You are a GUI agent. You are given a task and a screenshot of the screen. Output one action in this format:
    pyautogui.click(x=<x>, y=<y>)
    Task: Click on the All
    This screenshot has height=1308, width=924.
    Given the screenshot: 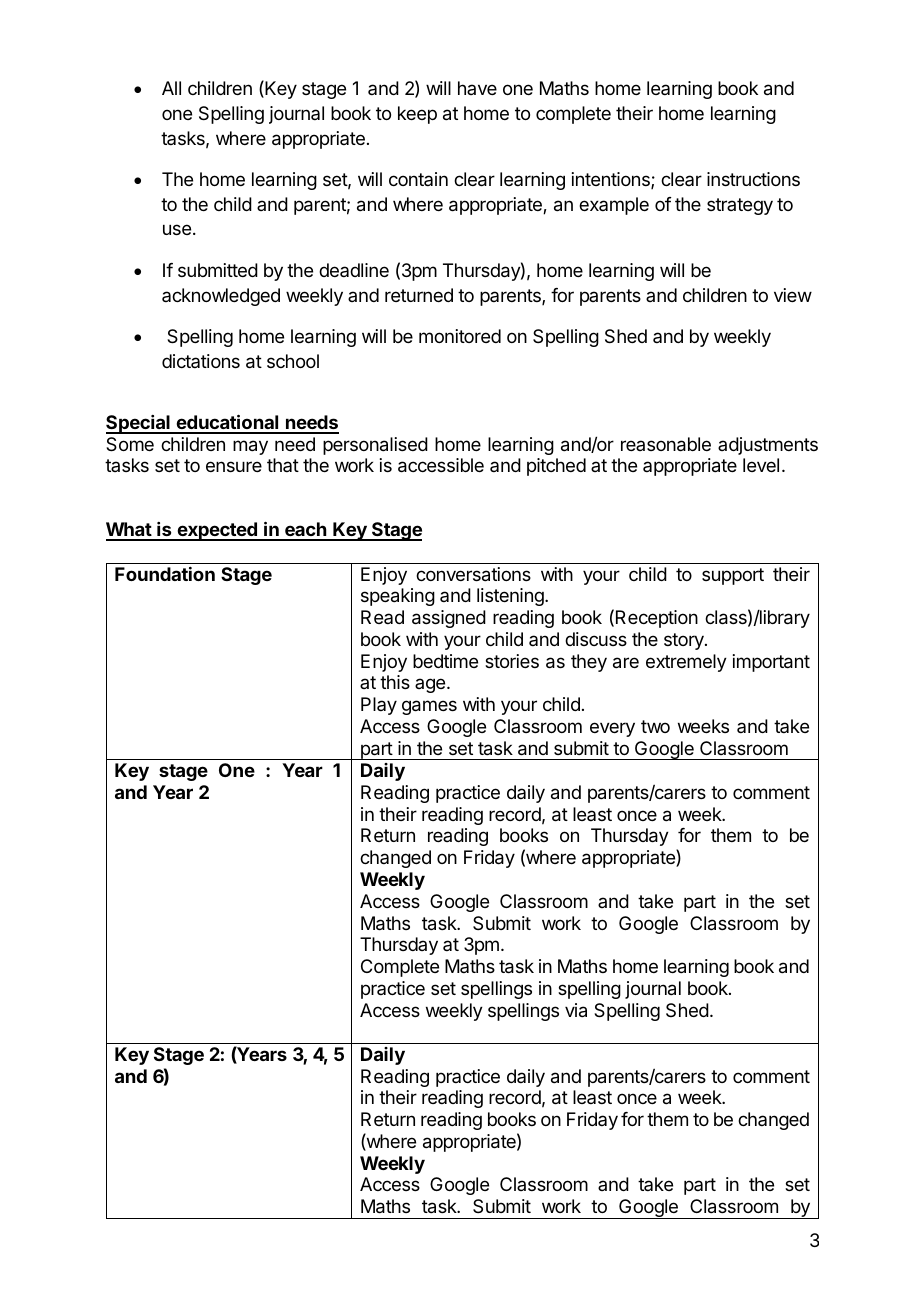 What is the action you would take?
    pyautogui.click(x=171, y=88)
